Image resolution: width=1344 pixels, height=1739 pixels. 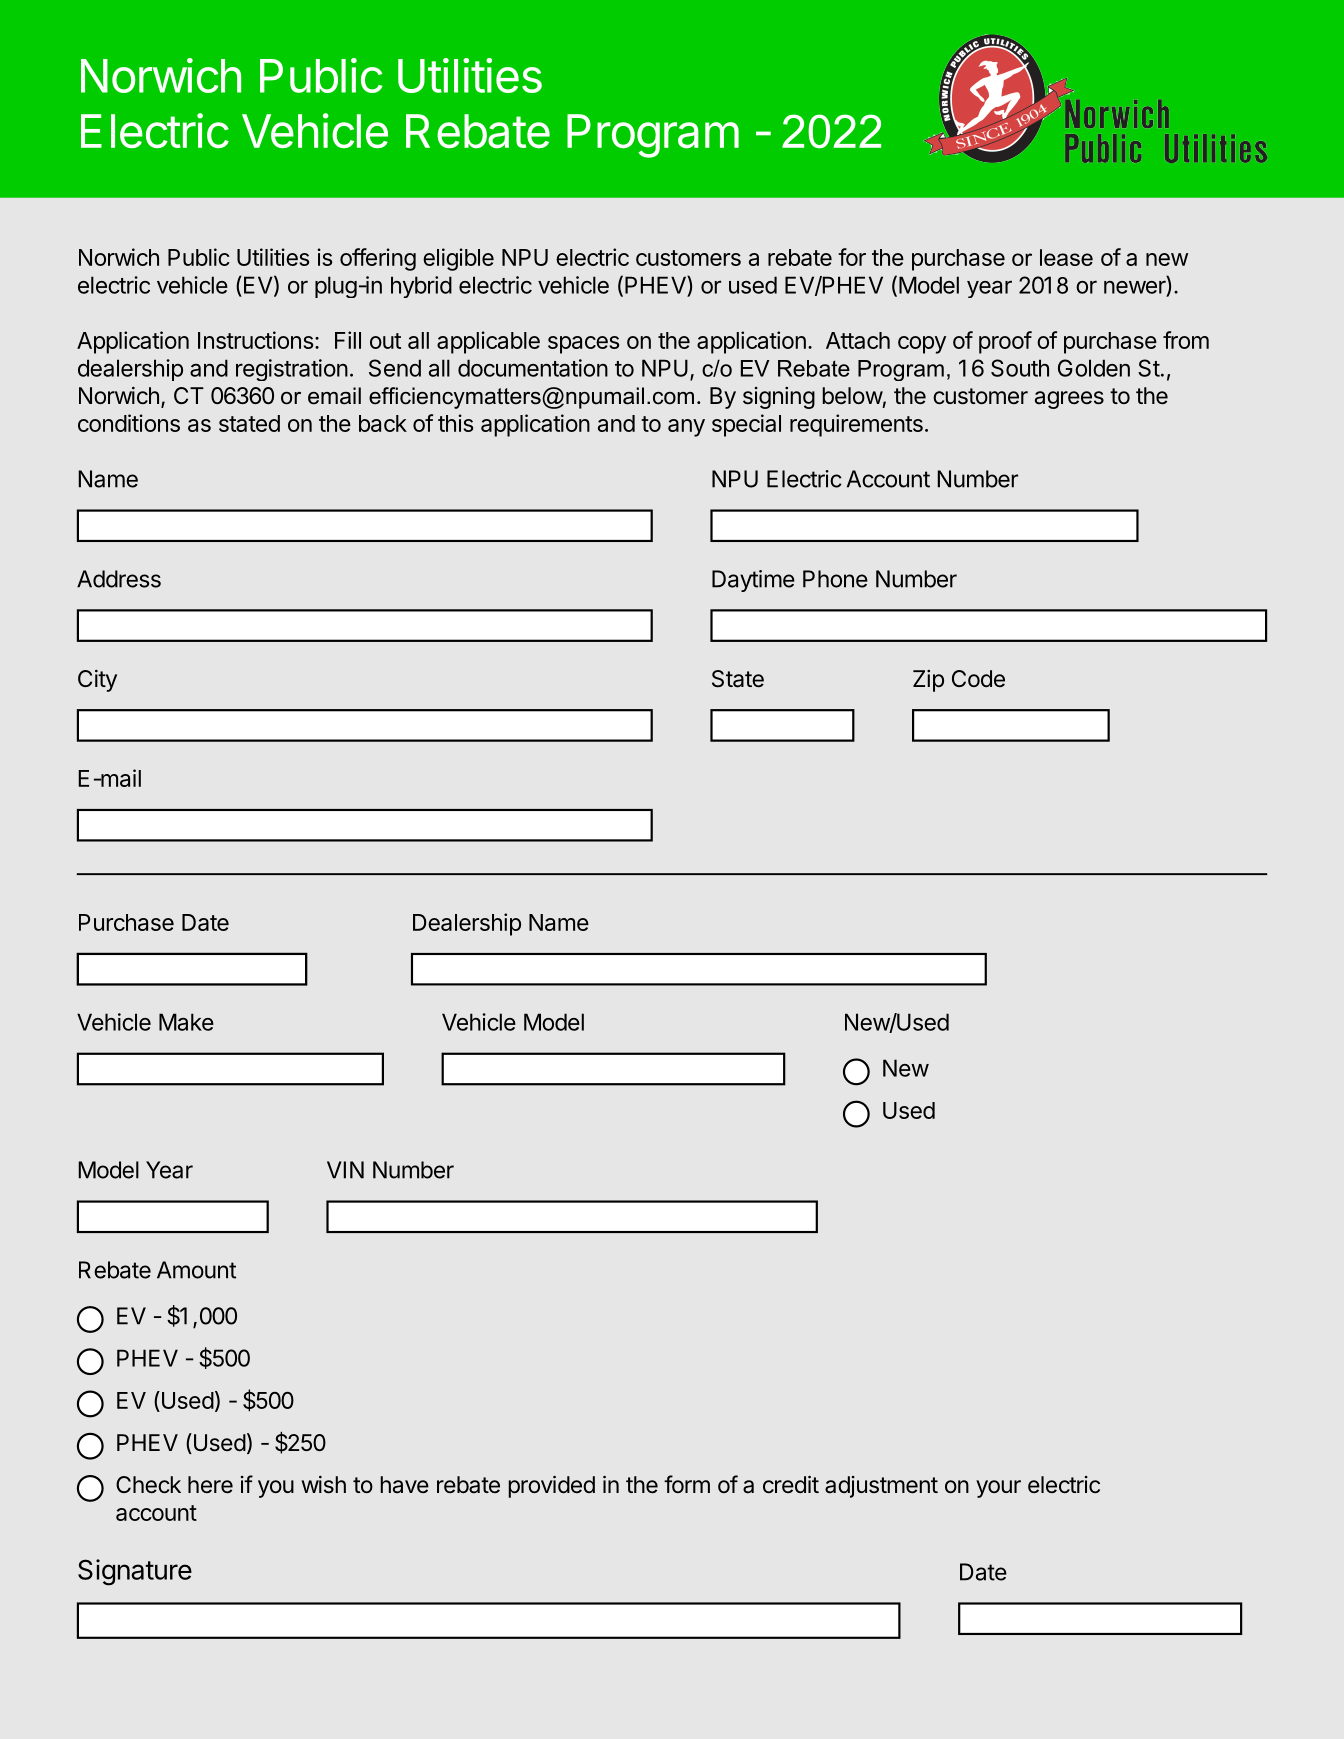 I want to click on spaces, so click(x=583, y=345).
